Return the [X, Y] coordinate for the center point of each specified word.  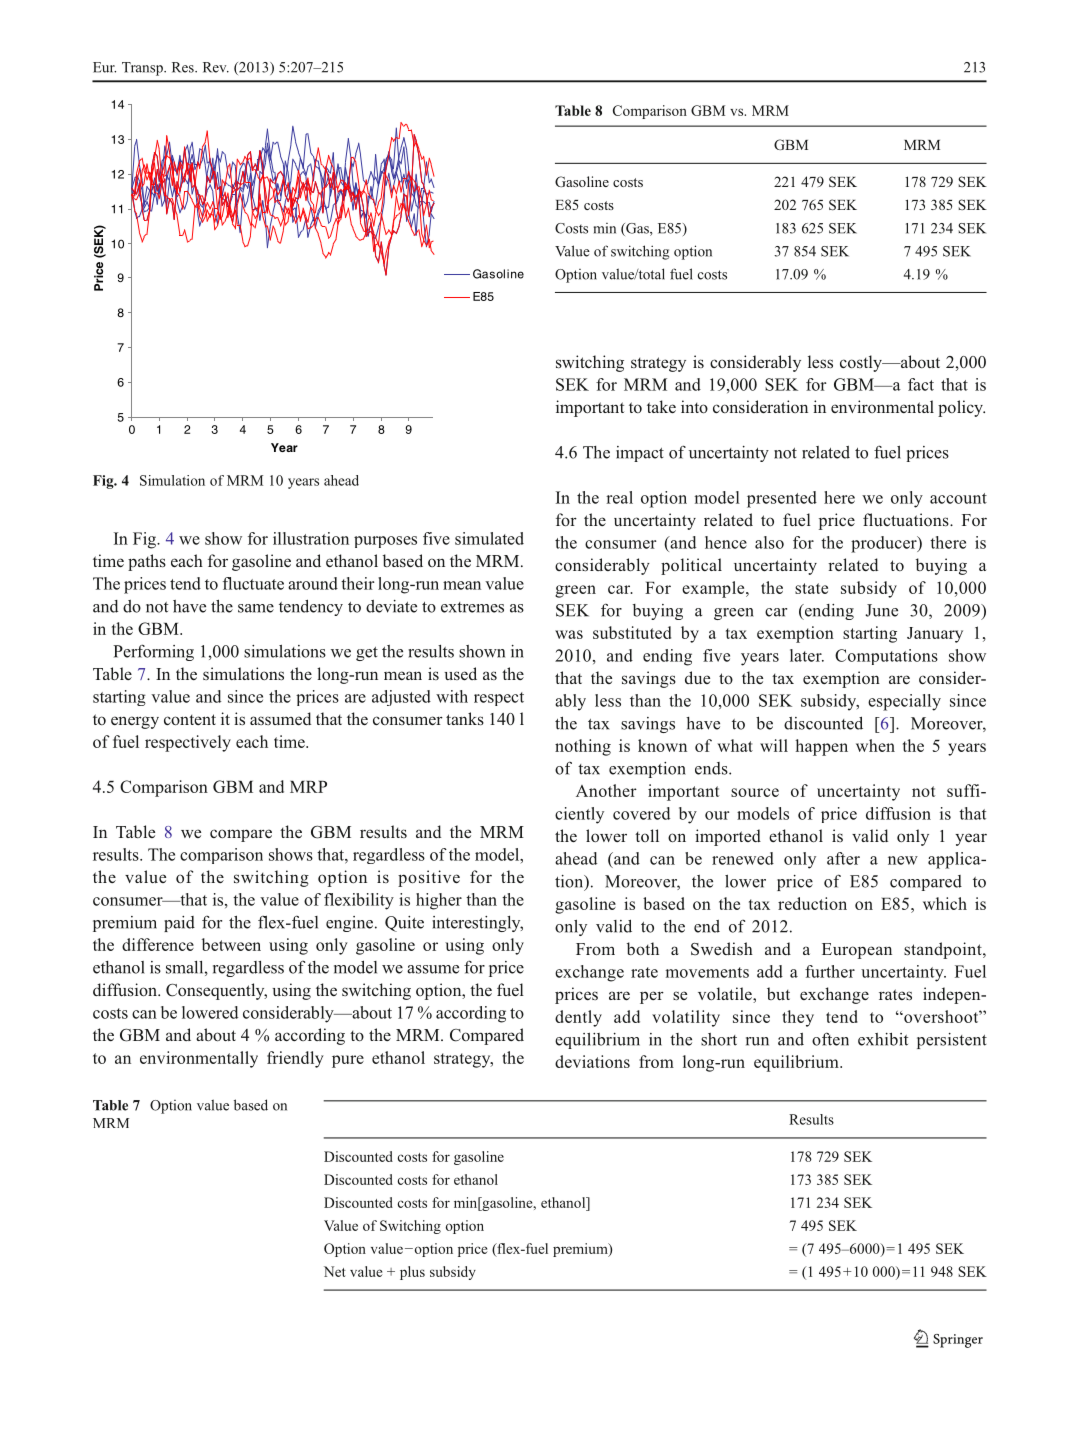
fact [921, 384]
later [807, 655]
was [569, 634]
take [661, 406]
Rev [216, 67]
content [190, 720]
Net [335, 1271]
